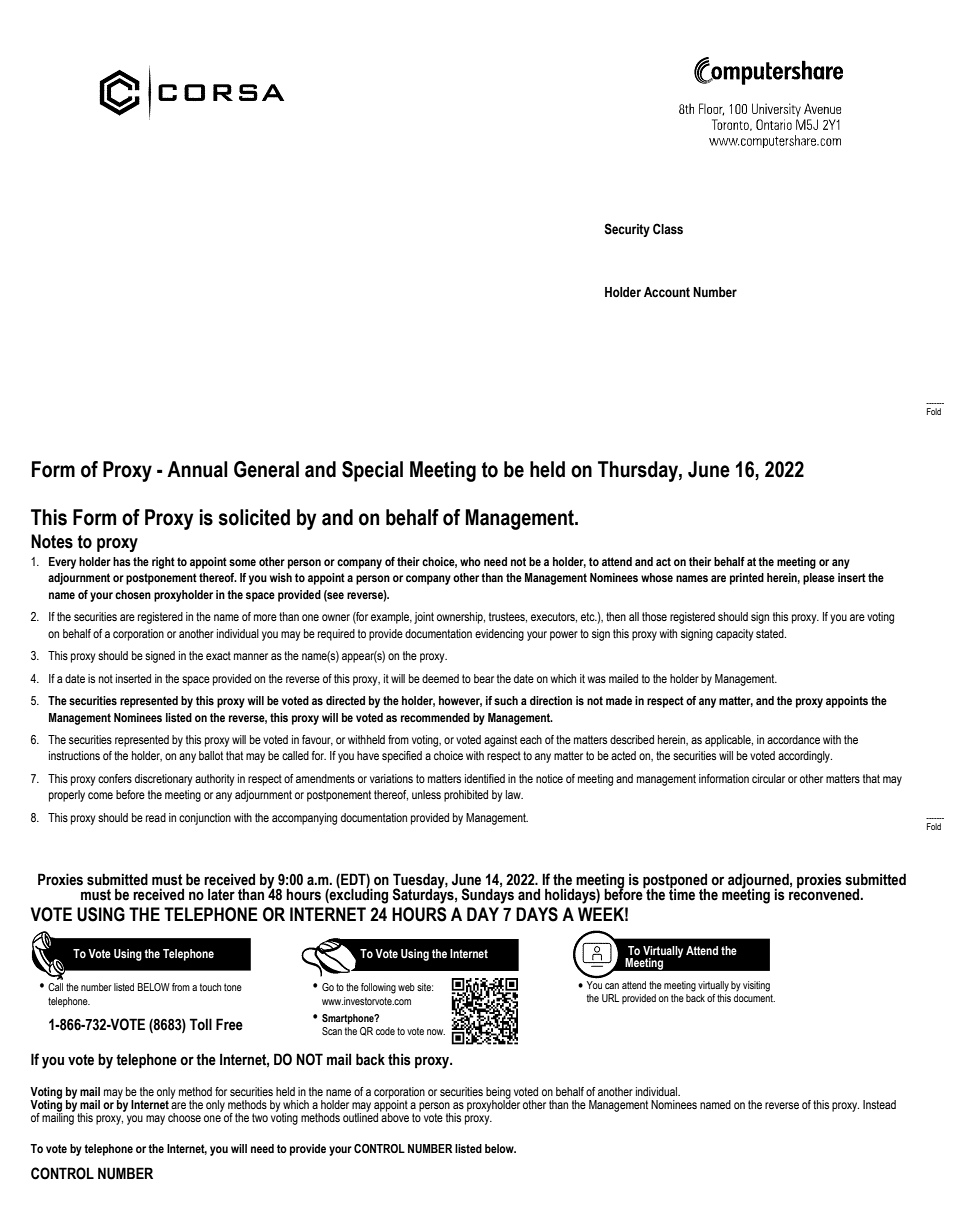 The height and width of the image is (1232, 953). Describe the element at coordinates (184, 1117) in the image. I see `choose` at that location.
